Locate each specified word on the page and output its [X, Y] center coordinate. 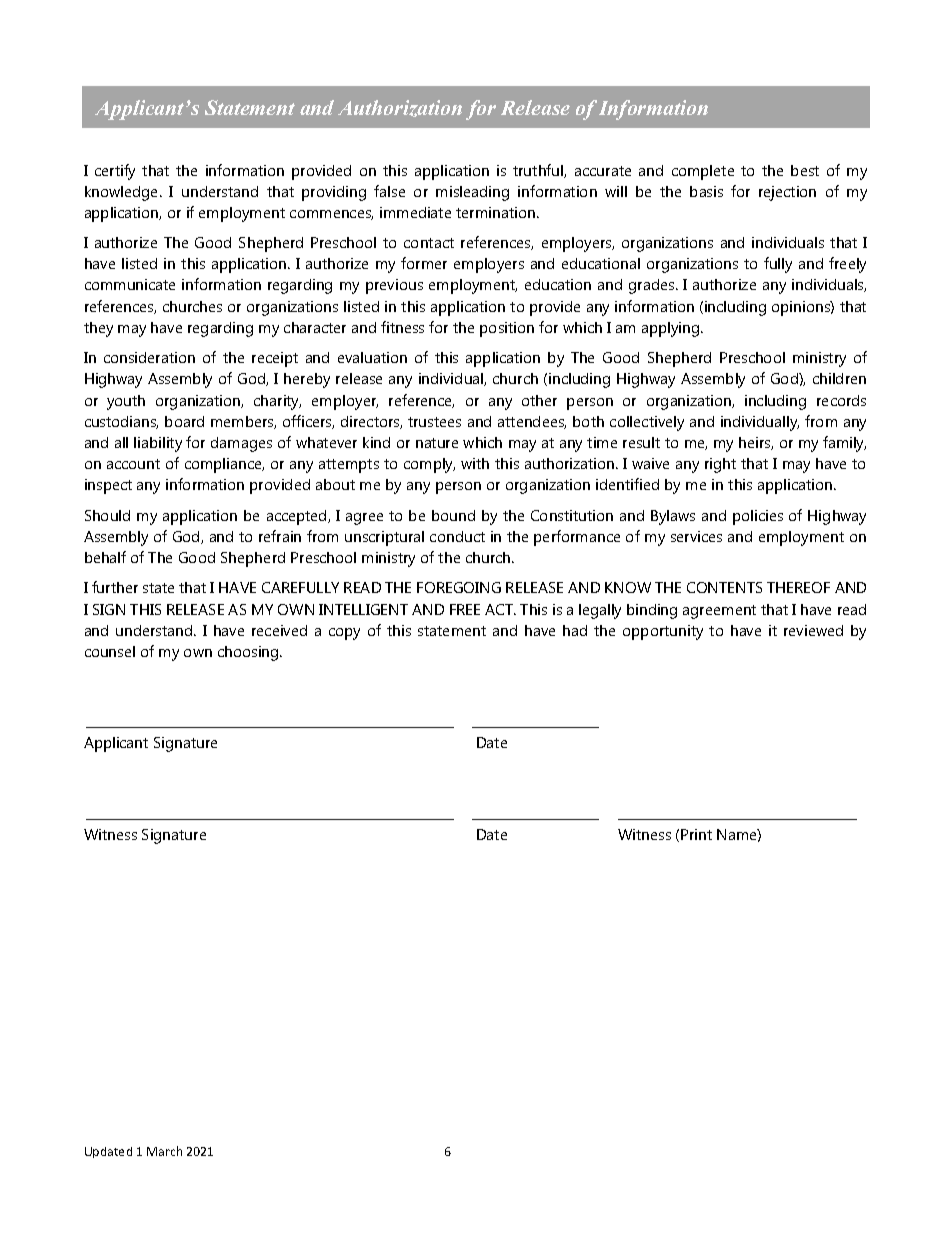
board [184, 421]
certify [115, 172]
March [164, 1151]
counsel [110, 651]
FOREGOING [459, 587]
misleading [472, 193]
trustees [434, 422]
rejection [787, 193]
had [575, 630]
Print [696, 834]
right [720, 465]
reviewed [813, 630]
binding [652, 611]
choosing [249, 653]
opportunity [663, 632]
